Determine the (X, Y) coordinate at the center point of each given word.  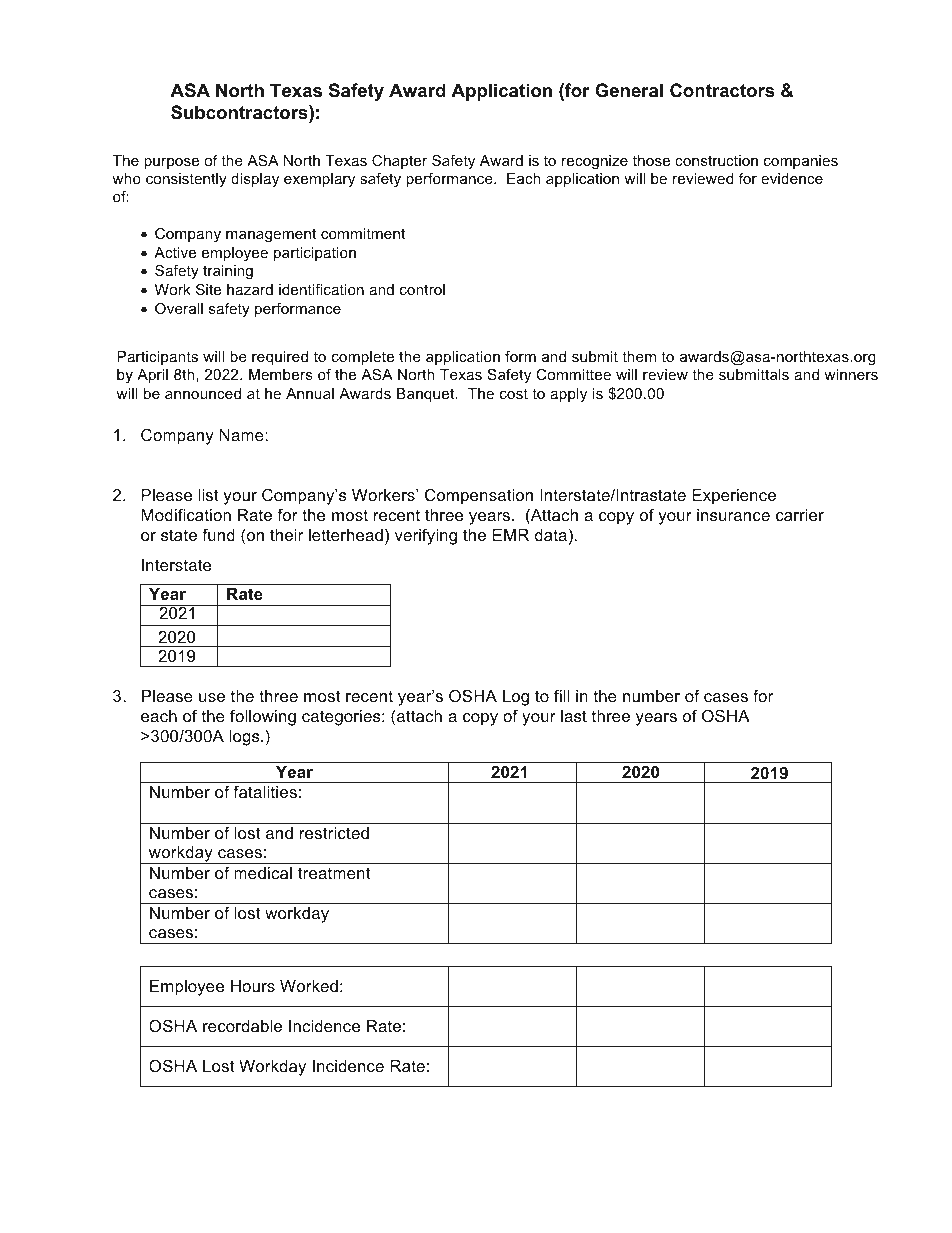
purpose (171, 163)
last (574, 716)
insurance (733, 515)
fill (562, 695)
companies (801, 162)
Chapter (399, 162)
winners (851, 374)
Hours (253, 986)
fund (218, 534)
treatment (334, 873)
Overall (179, 308)
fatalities (265, 791)
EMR (511, 535)
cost (514, 393)
